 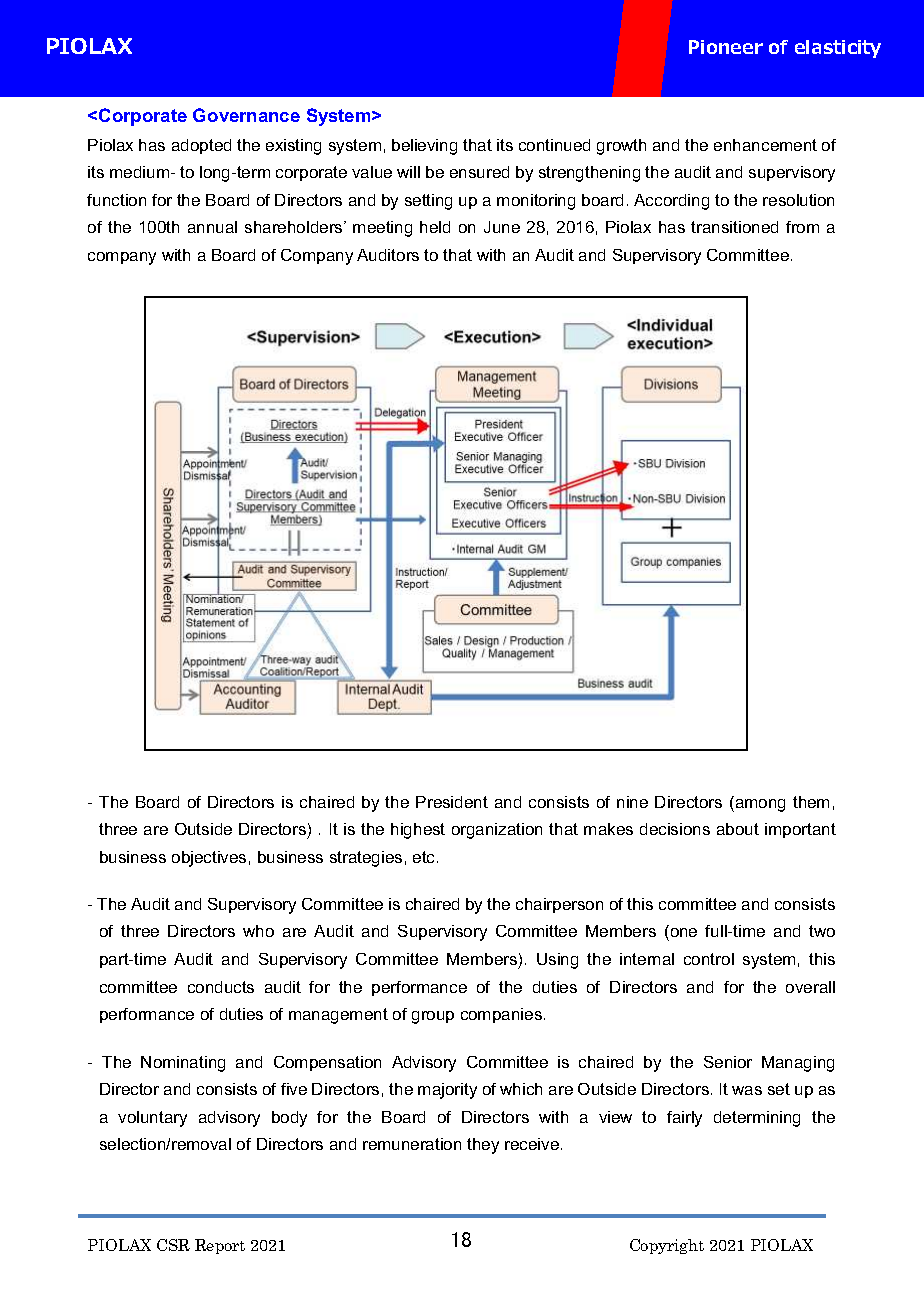 What do you see at coordinates (483, 1146) in the screenshot?
I see `they` at bounding box center [483, 1146].
